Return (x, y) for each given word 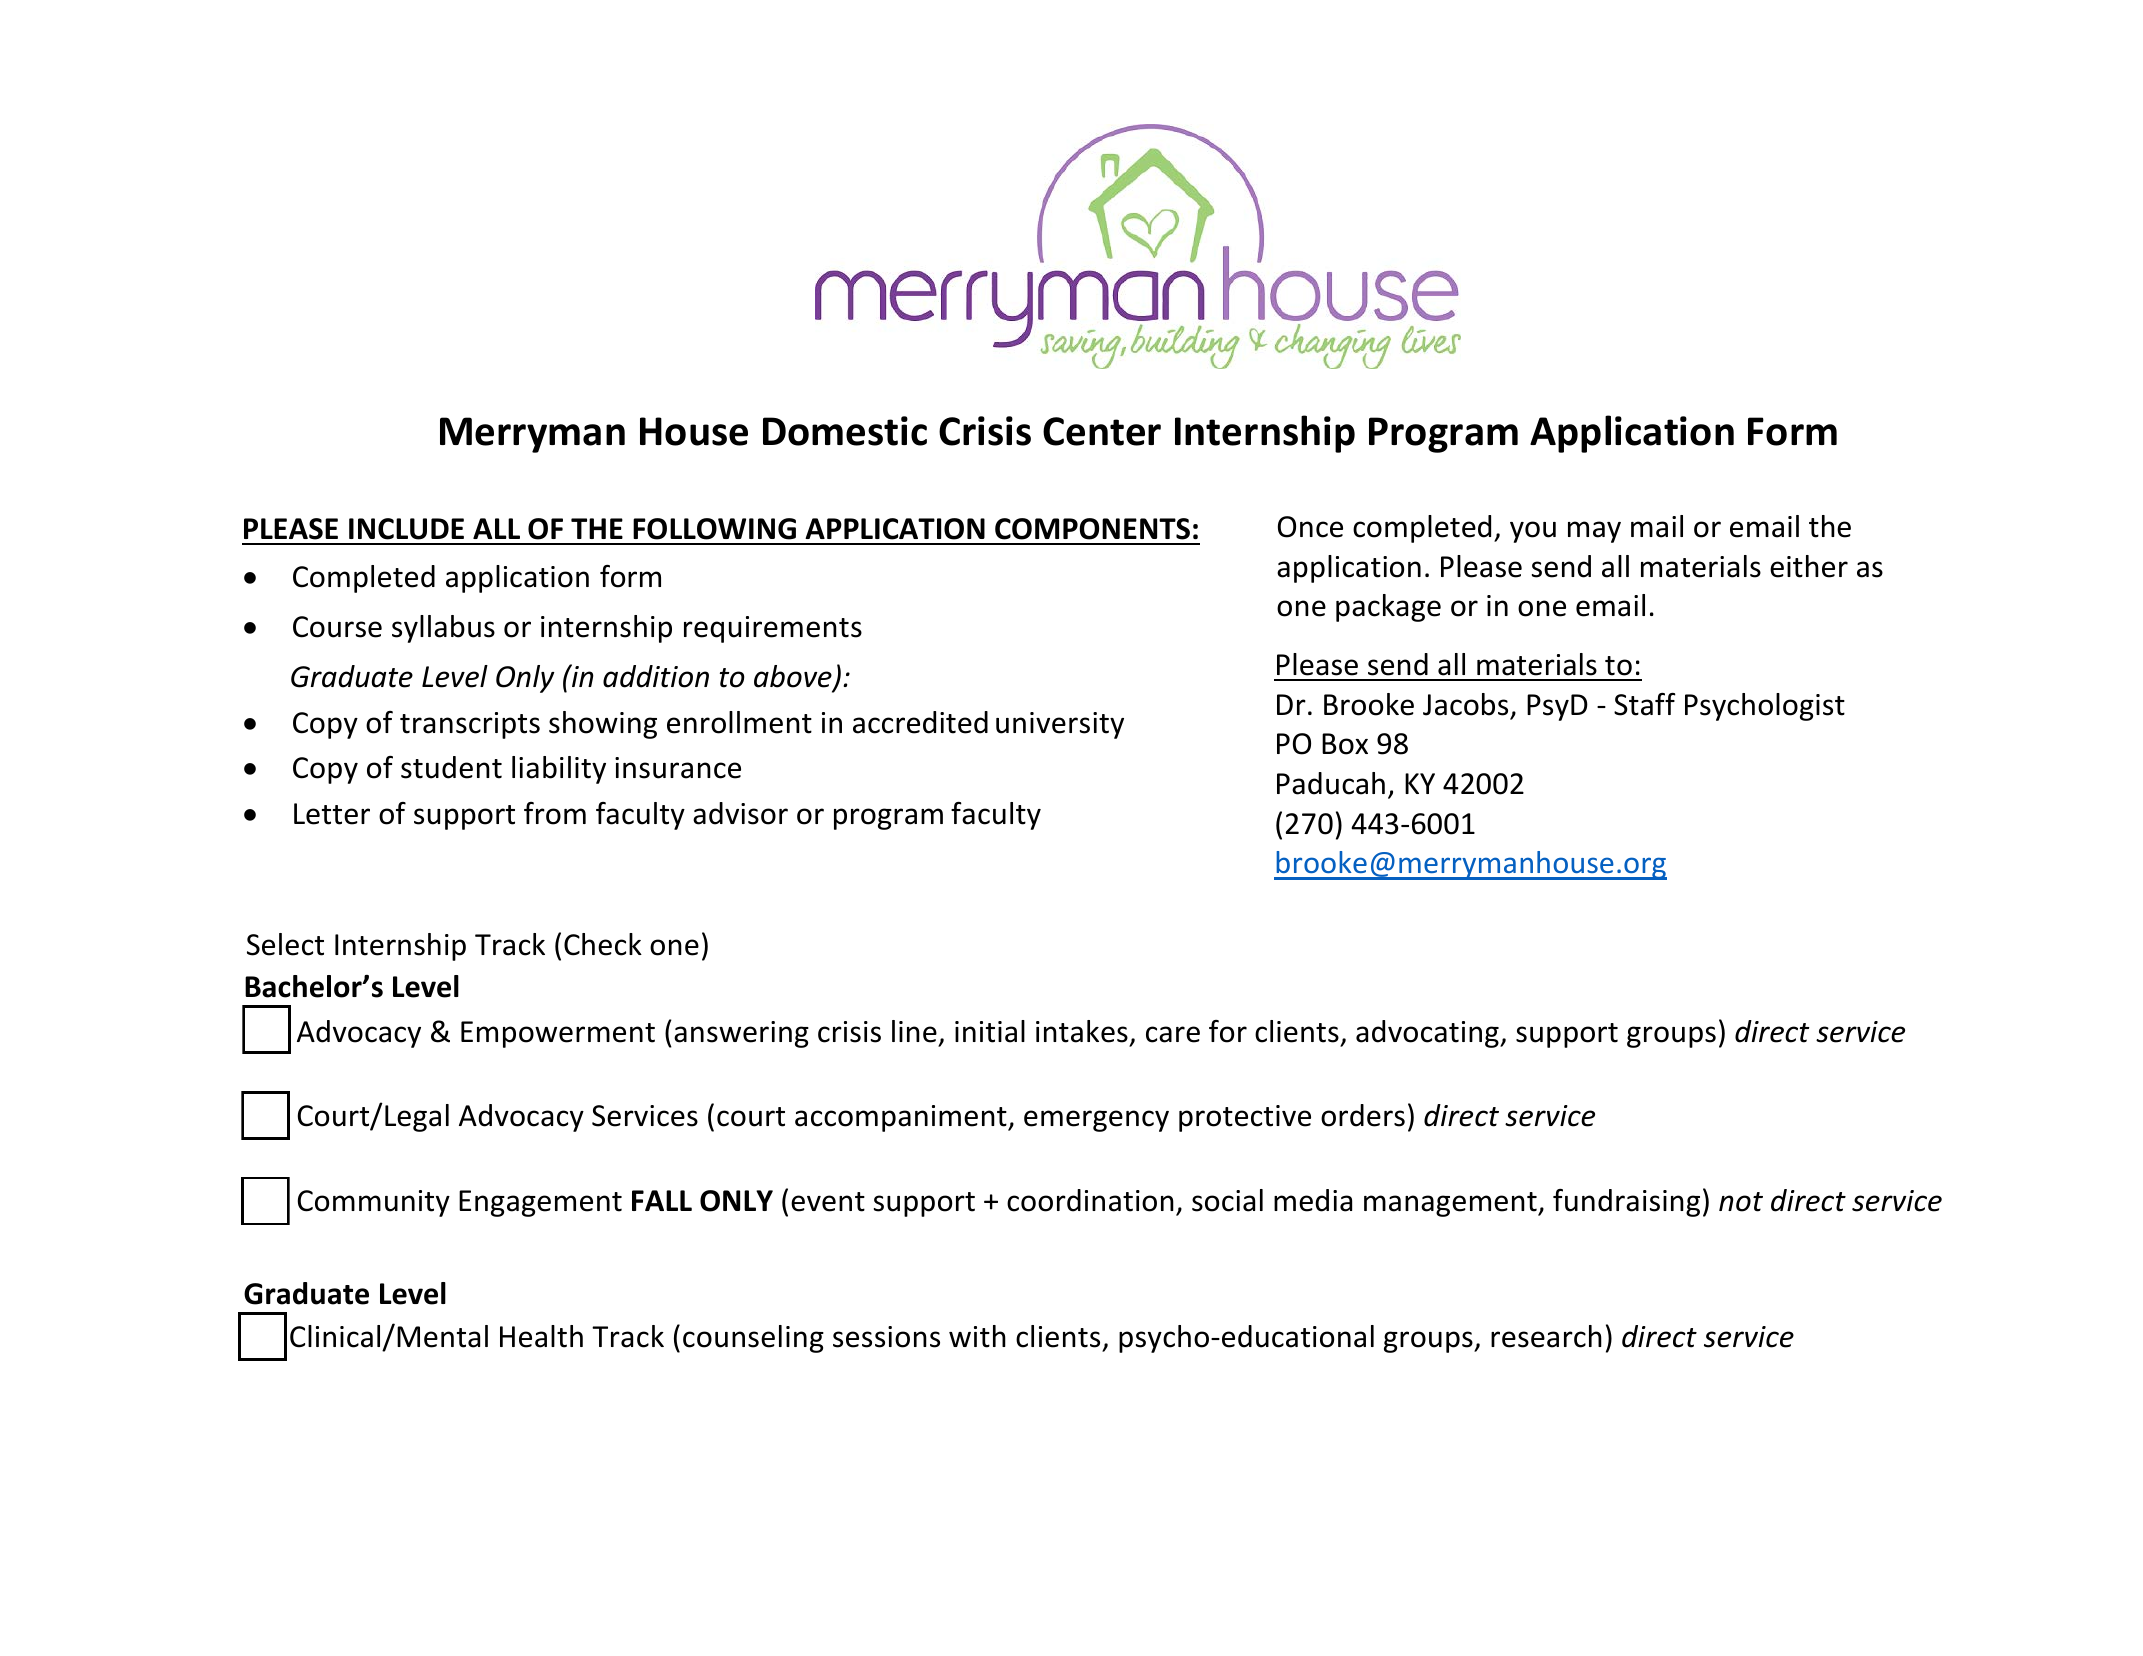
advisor (740, 813)
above (794, 677)
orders (1363, 1115)
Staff (1645, 704)
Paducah (1331, 783)
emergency (1096, 1121)
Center (1102, 431)
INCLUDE (406, 529)
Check (603, 944)
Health (541, 1336)
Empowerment (558, 1034)
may (1594, 532)
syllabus (443, 629)
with (977, 1336)
